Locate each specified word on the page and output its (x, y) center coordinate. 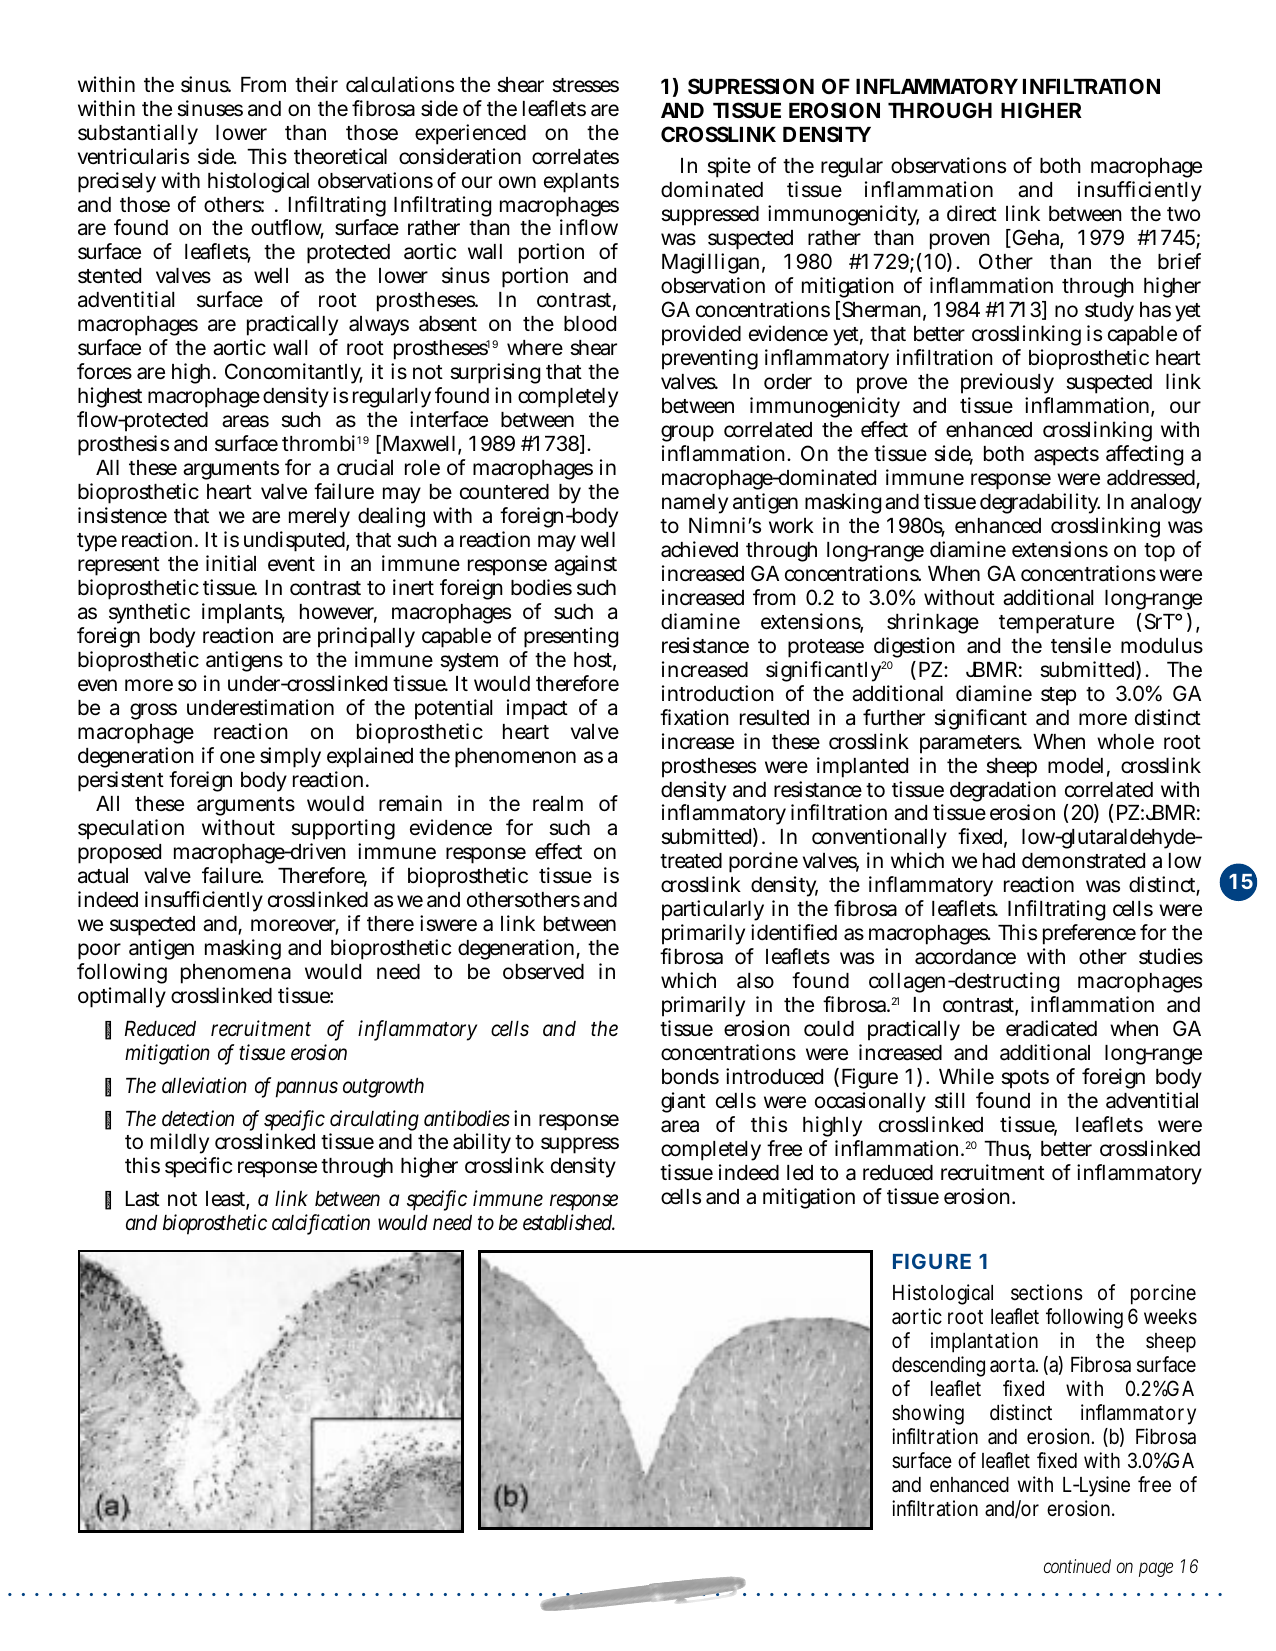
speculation (131, 829)
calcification (321, 1224)
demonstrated (1083, 861)
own (517, 182)
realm (558, 804)
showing (928, 1414)
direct (972, 213)
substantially (138, 134)
